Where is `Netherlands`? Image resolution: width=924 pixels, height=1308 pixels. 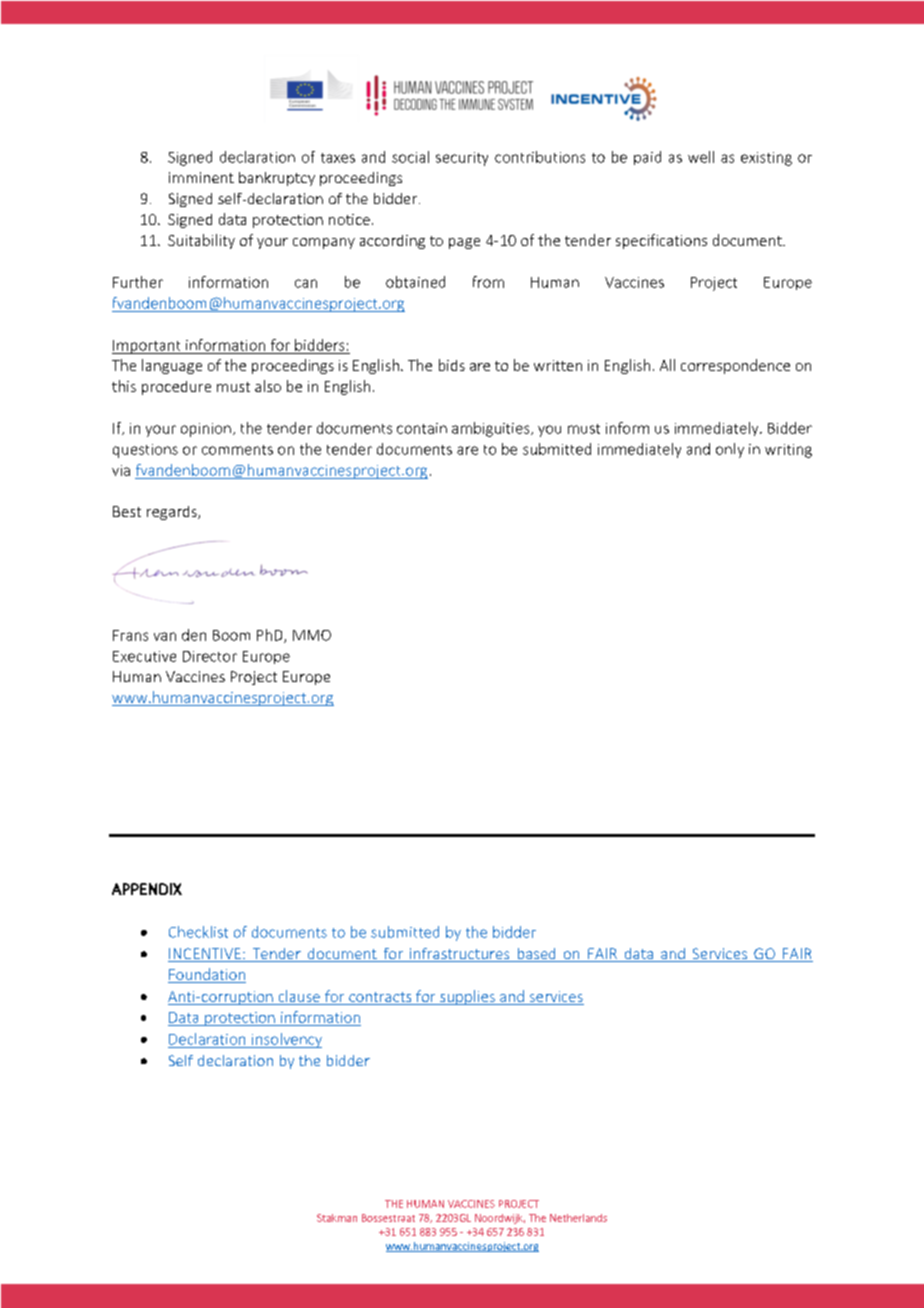 Netherlands is located at coordinates (578, 1218).
